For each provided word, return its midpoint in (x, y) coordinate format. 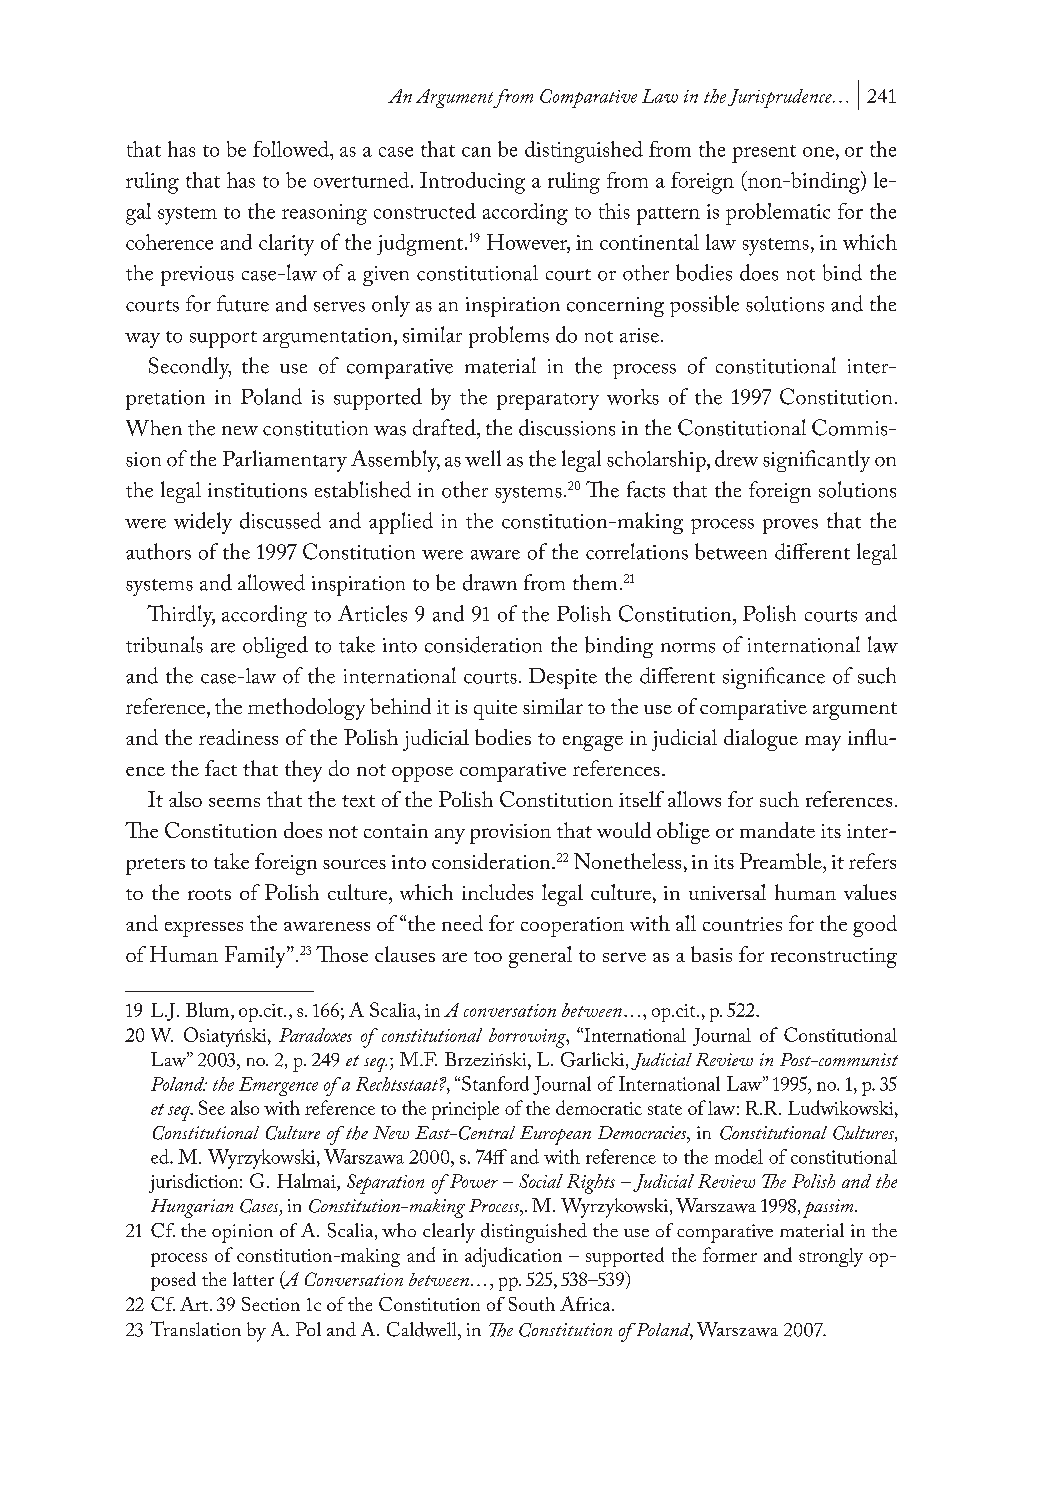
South (532, 1304)
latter (253, 1279)
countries (742, 924)
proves (790, 526)
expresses (204, 929)
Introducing (472, 183)
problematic (778, 214)
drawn (490, 582)
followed (292, 149)
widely (203, 523)
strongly (831, 1257)
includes (497, 892)
